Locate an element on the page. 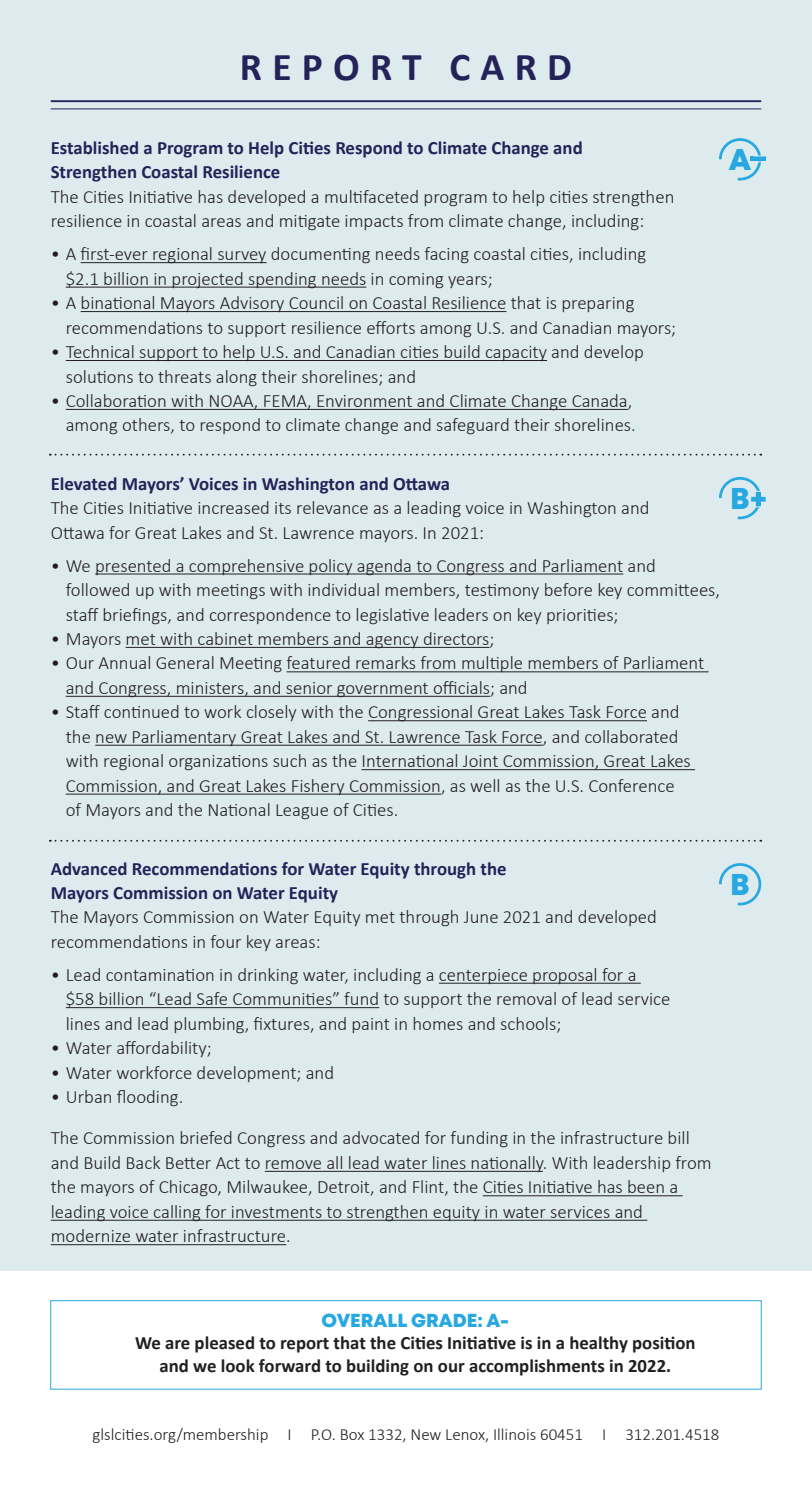 The height and width of the page is (1490, 812). multifaceted is located at coordinates (371, 196).
